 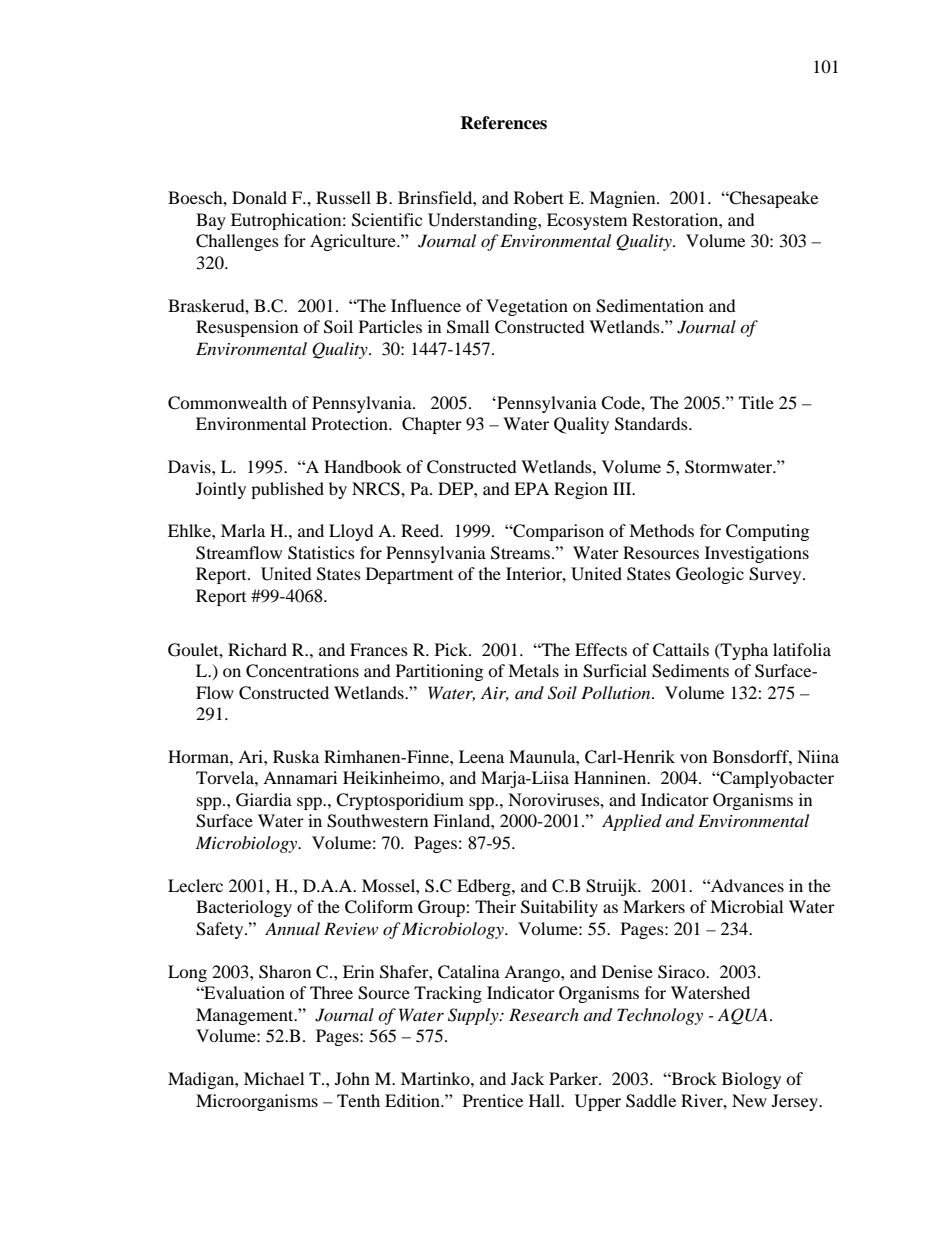 What do you see at coordinates (481, 756) in the page?
I see `Leena` at bounding box center [481, 756].
